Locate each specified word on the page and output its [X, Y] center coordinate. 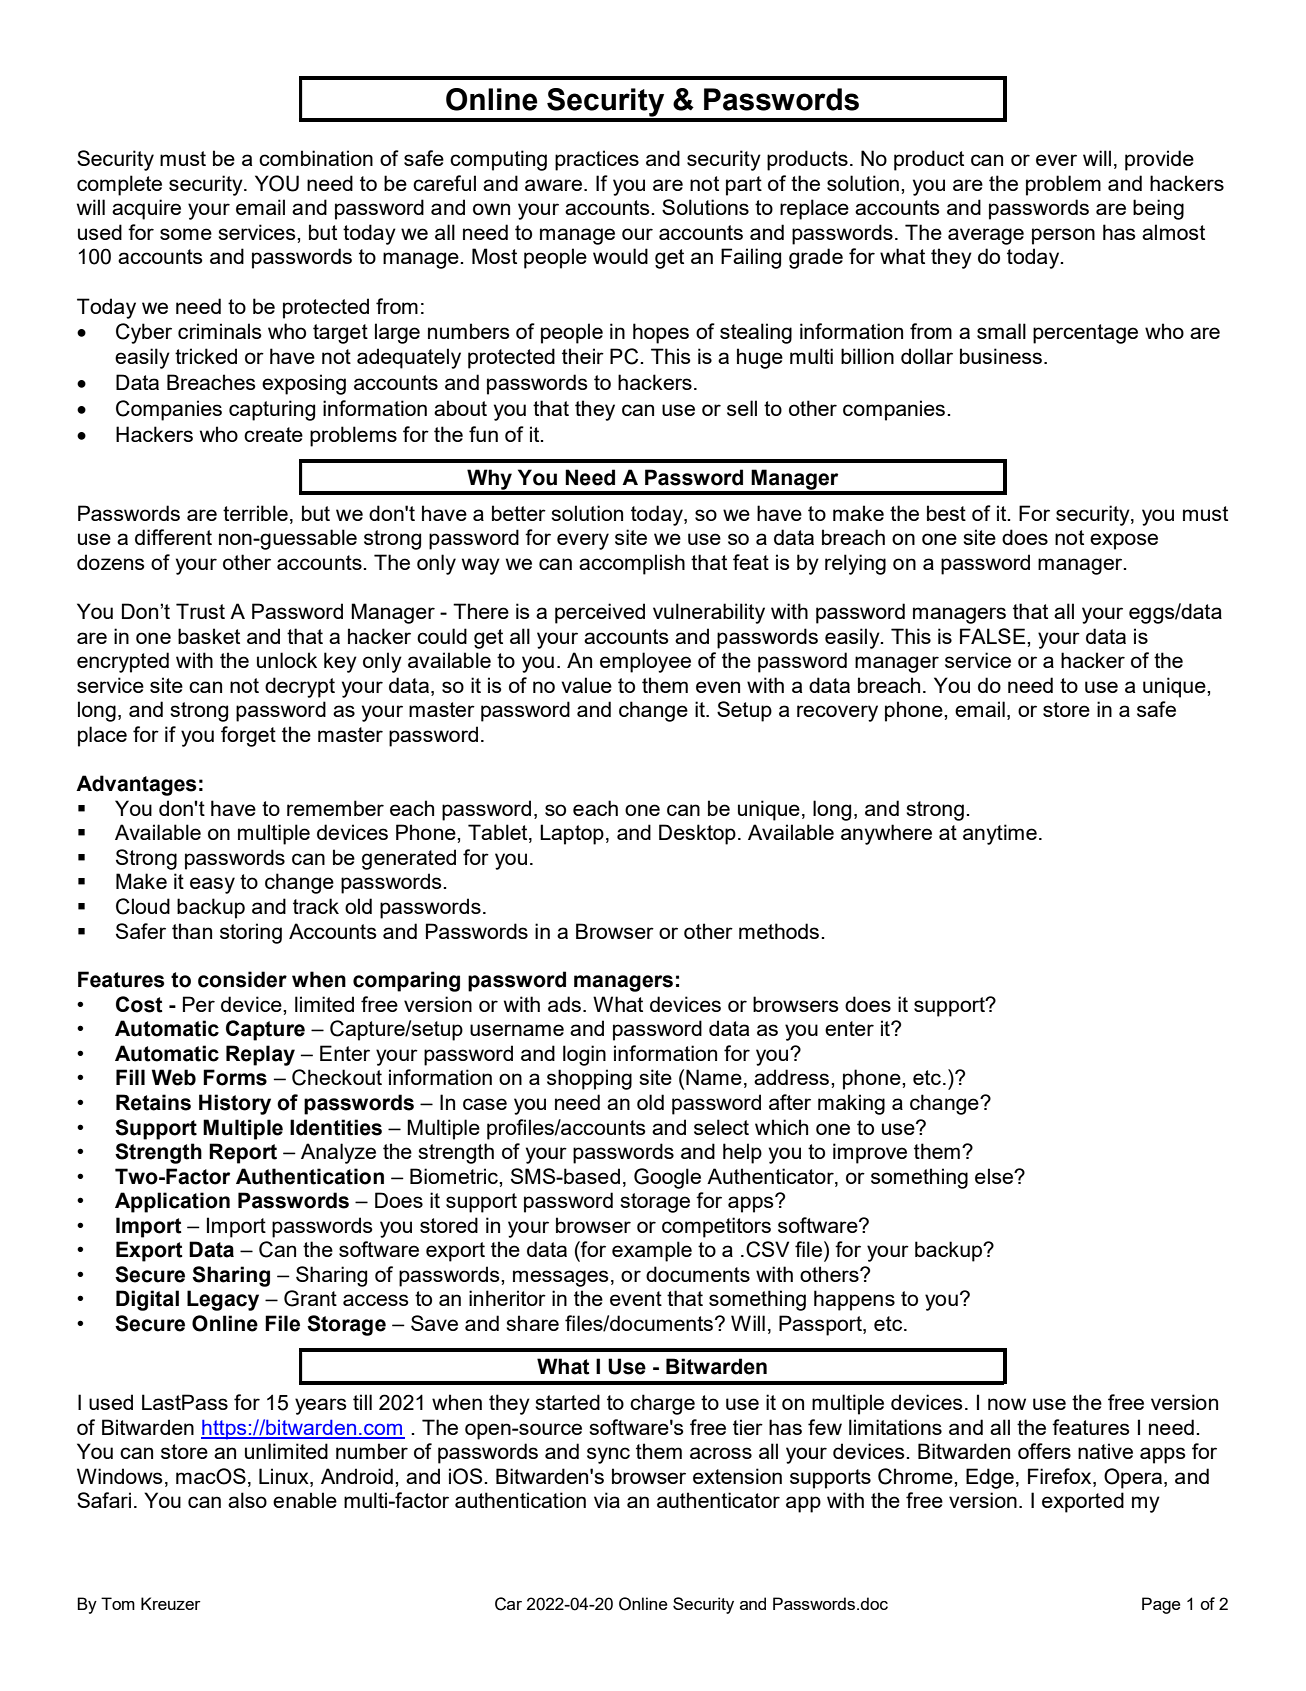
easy [212, 885]
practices [597, 160]
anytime [1000, 834]
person [1063, 236]
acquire [146, 209]
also [247, 1500]
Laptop [572, 834]
